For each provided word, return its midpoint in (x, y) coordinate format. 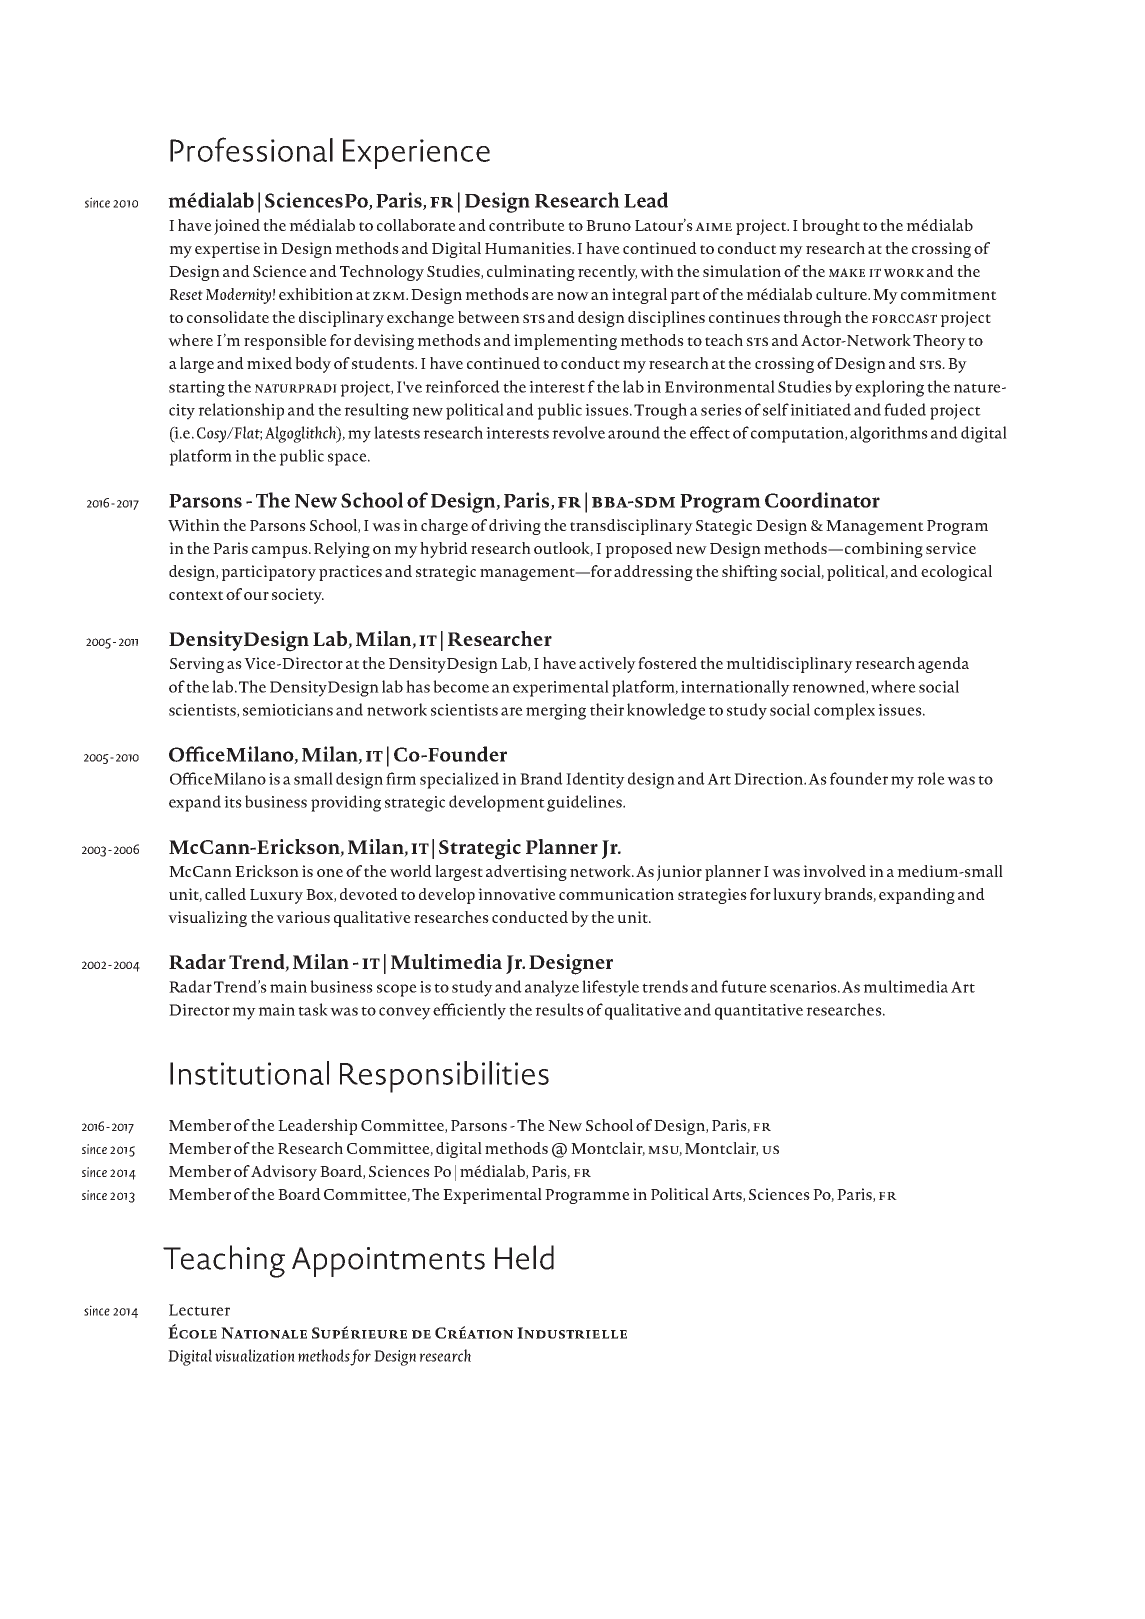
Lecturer (199, 1310)
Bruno (608, 225)
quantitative (759, 1012)
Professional (251, 149)
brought (831, 227)
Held (524, 1257)
